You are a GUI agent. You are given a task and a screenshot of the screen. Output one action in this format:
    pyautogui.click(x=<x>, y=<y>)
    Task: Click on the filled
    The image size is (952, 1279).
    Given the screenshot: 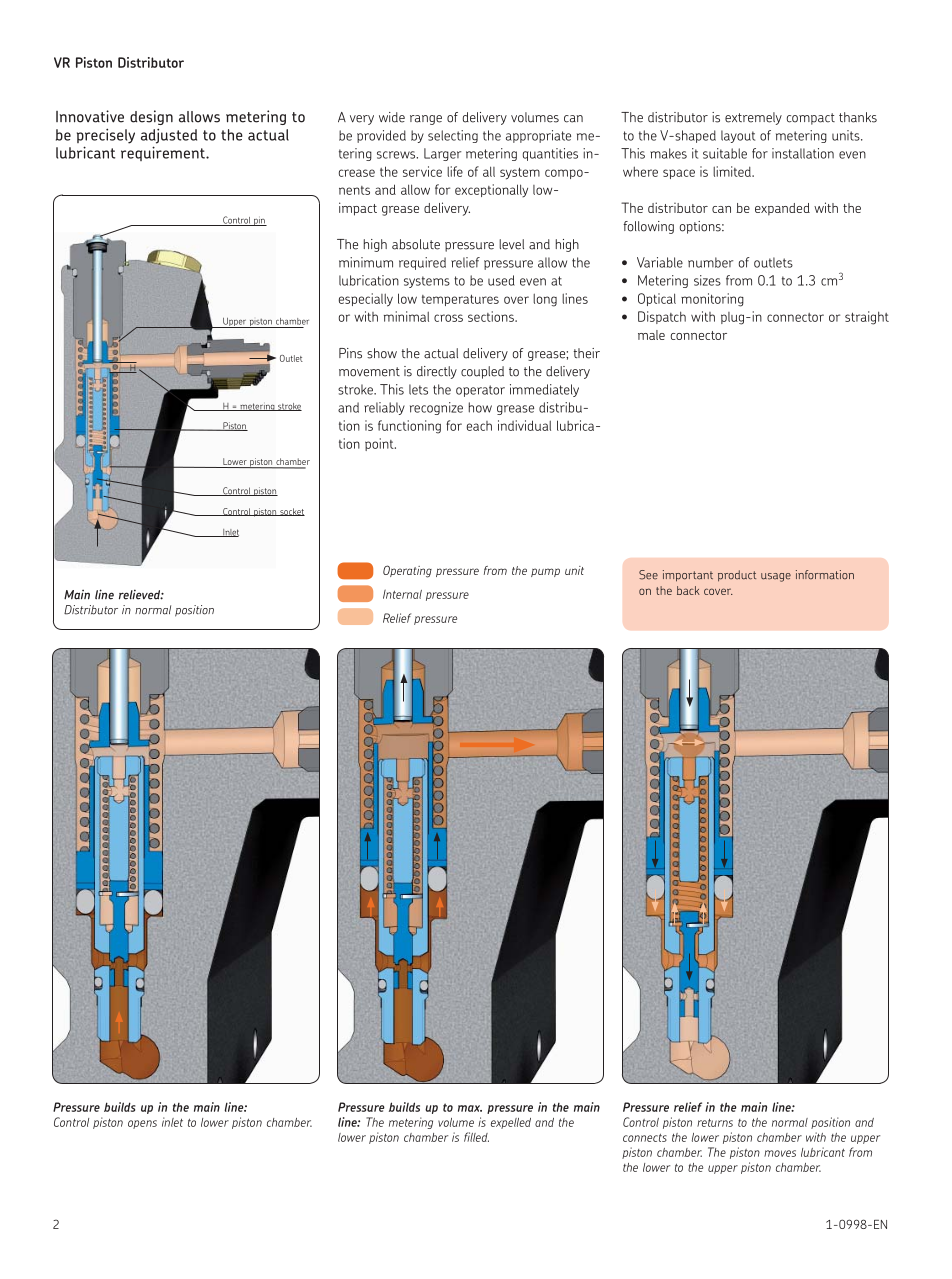 What is the action you would take?
    pyautogui.click(x=476, y=1137)
